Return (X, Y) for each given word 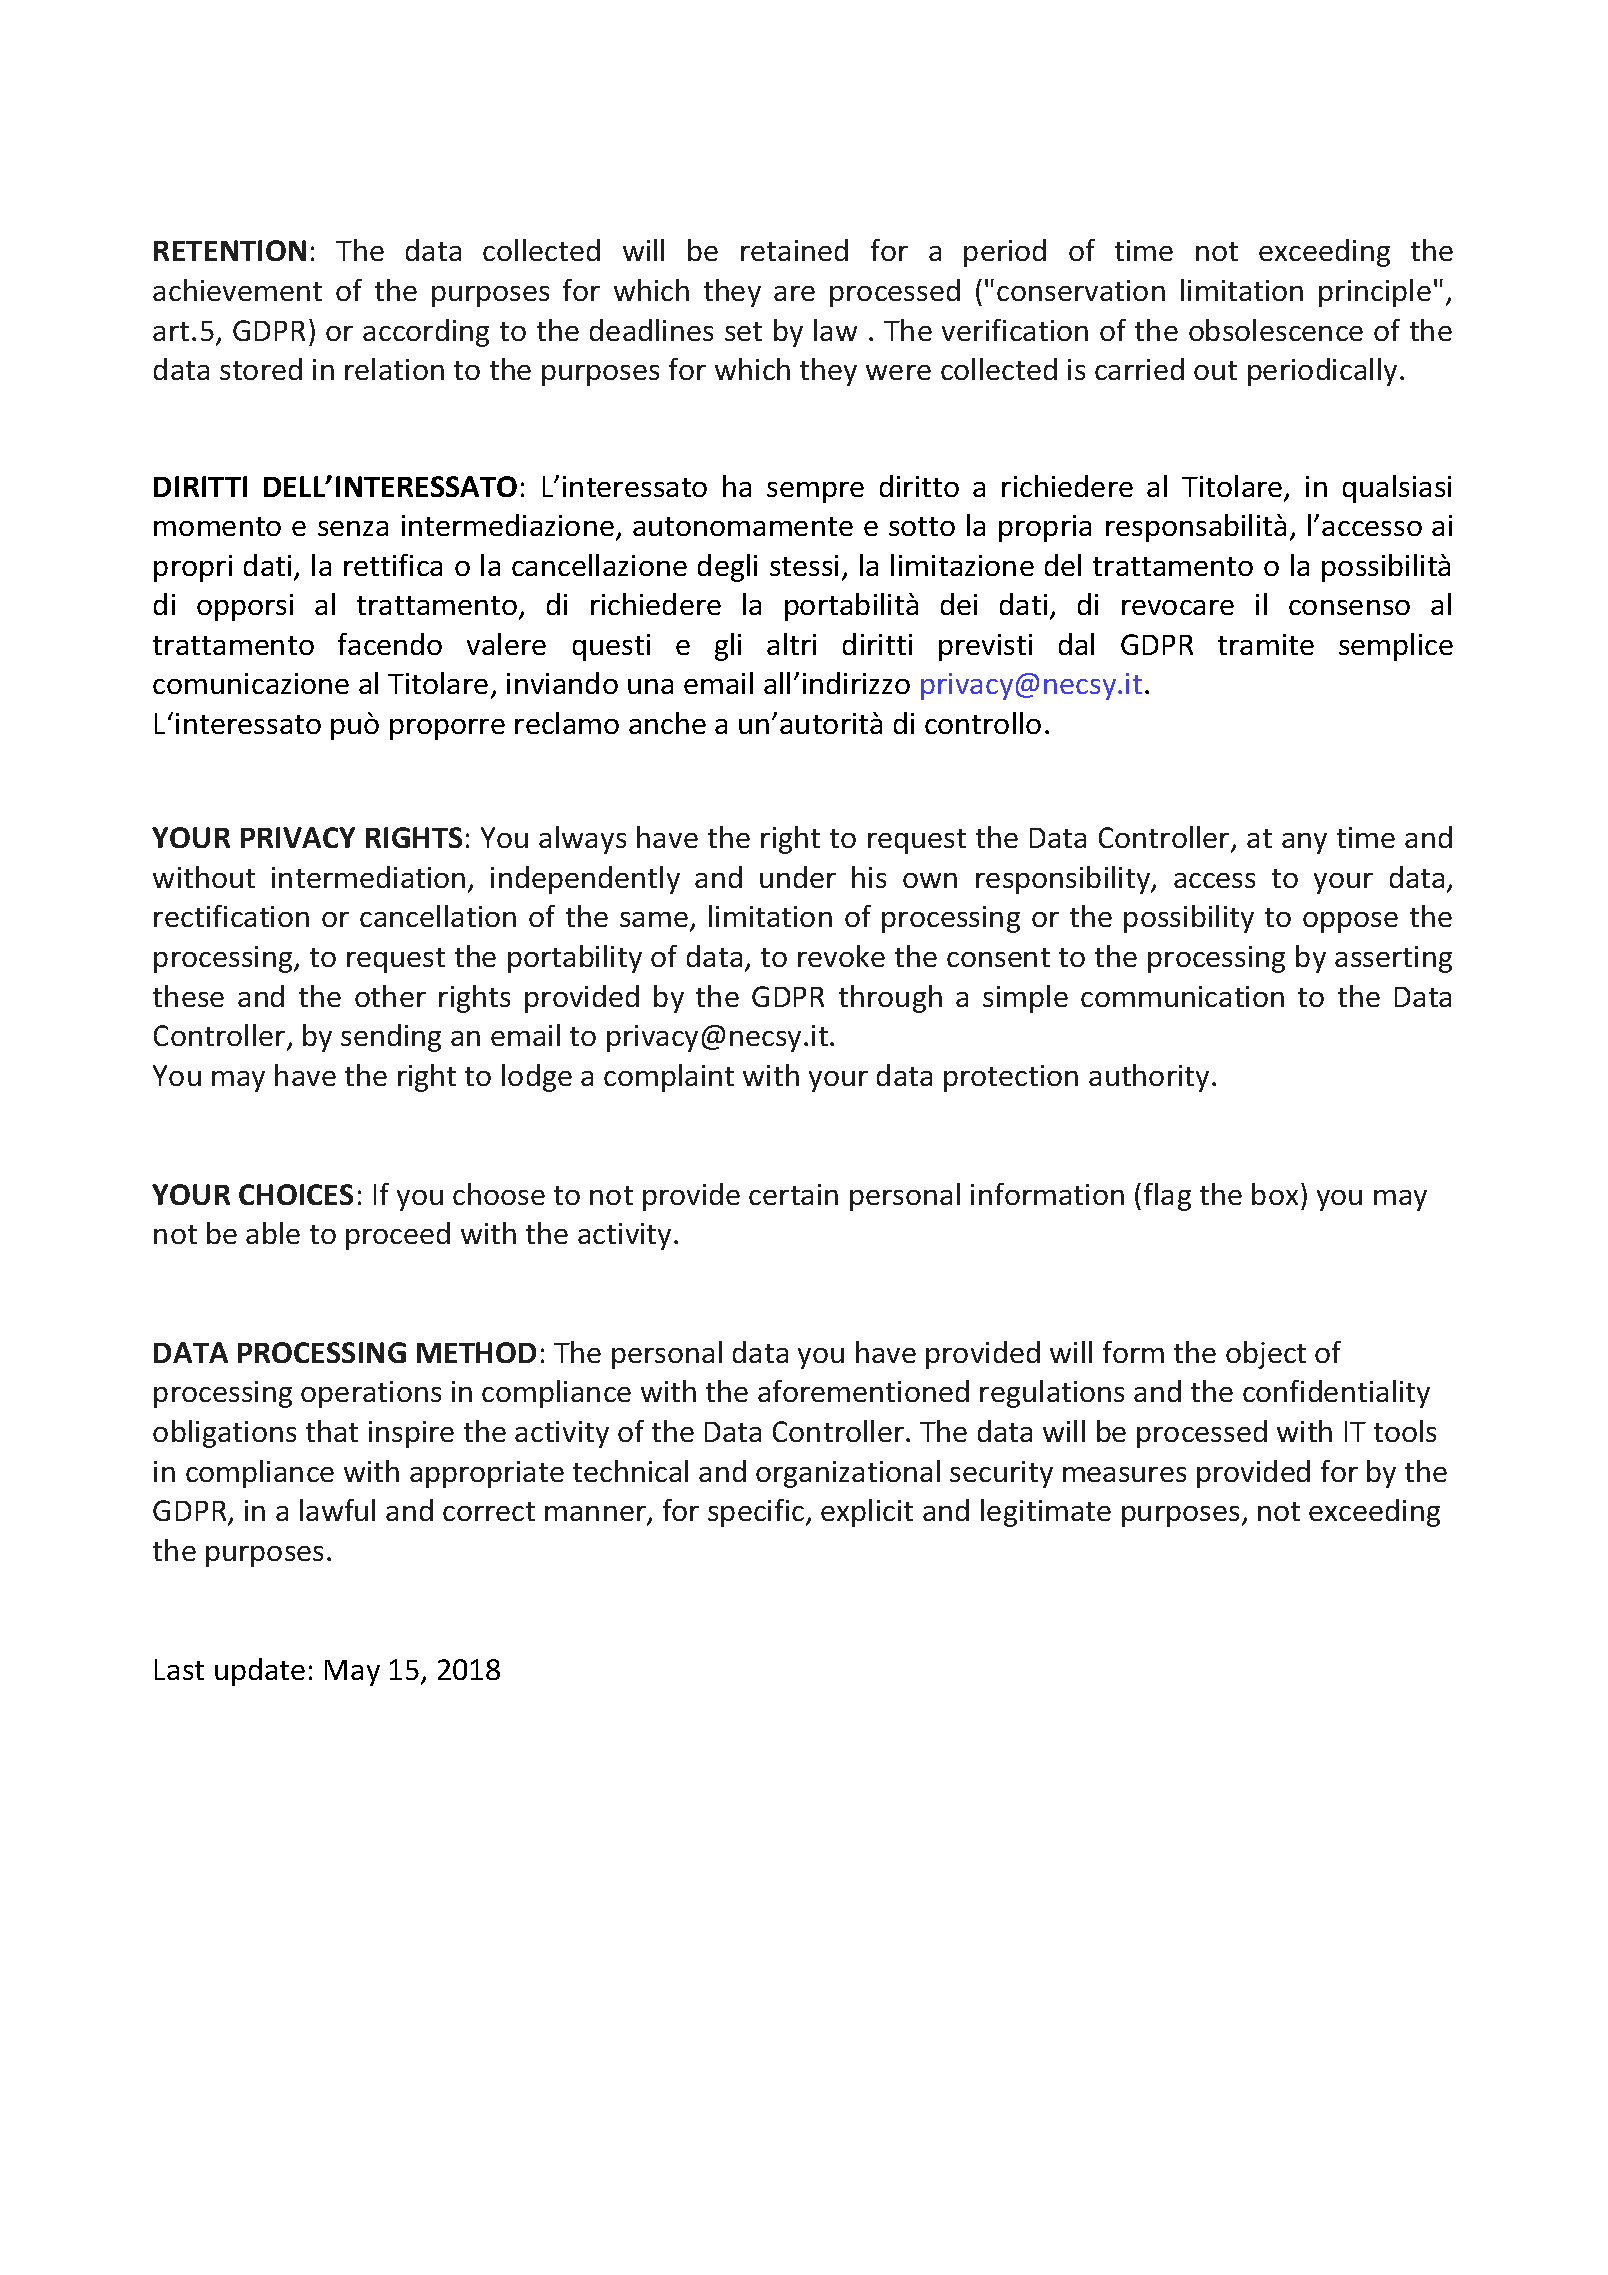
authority (1149, 1078)
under (798, 877)
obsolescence (1276, 330)
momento (217, 526)
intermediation (368, 877)
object (1266, 1355)
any (1304, 843)
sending (391, 1038)
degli (727, 568)
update (260, 1672)
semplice (1396, 647)
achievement (237, 290)
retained (794, 250)
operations (371, 1394)
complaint (669, 1078)
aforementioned (863, 1391)
